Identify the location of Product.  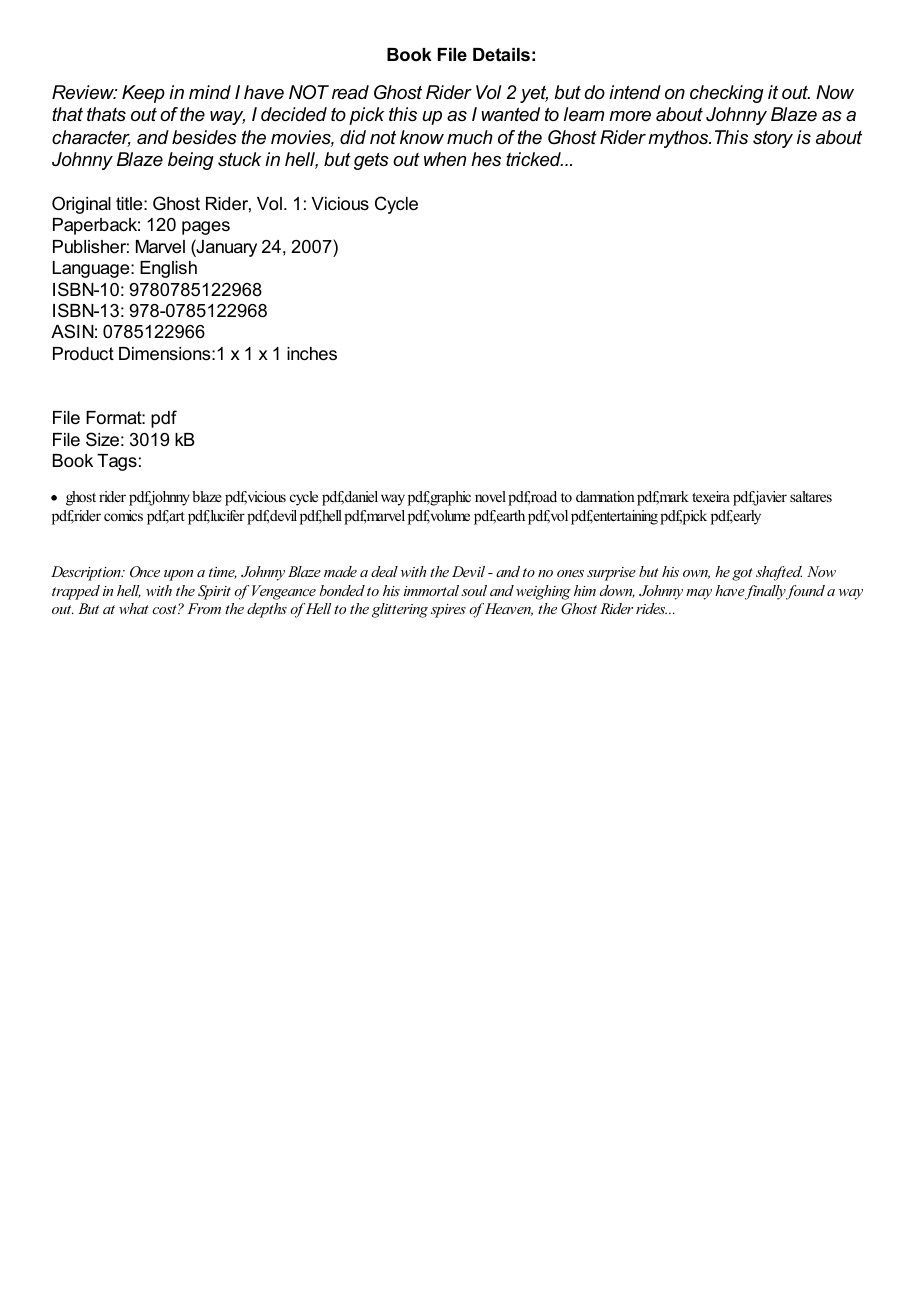
(83, 353).
